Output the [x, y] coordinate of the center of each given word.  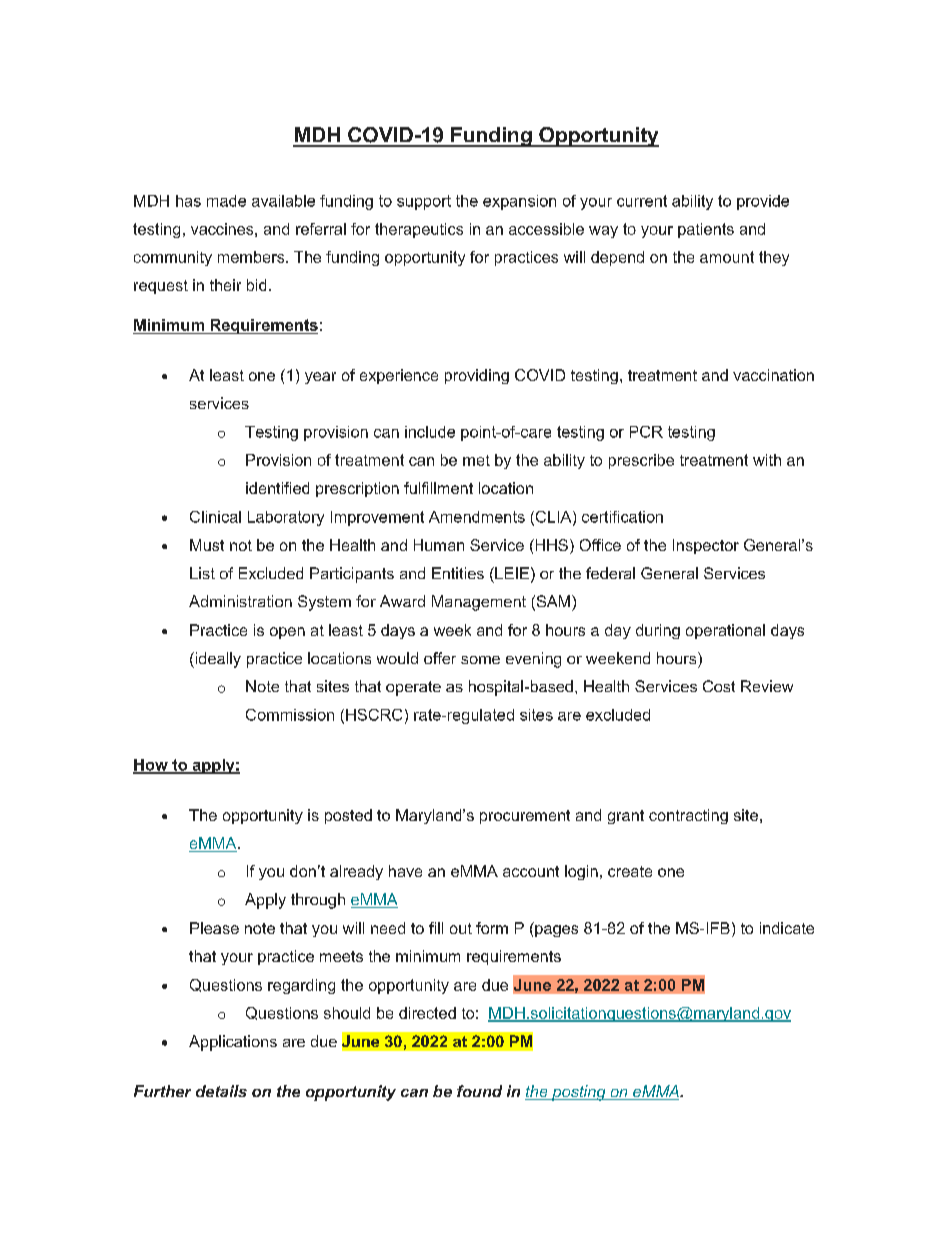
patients [706, 230]
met [476, 460]
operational [725, 631]
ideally [217, 660]
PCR [646, 432]
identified [277, 488]
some [480, 660]
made [226, 201]
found [479, 1091]
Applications [233, 1043]
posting [579, 1093]
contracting [688, 816]
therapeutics [419, 230]
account [531, 871]
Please [214, 928]
